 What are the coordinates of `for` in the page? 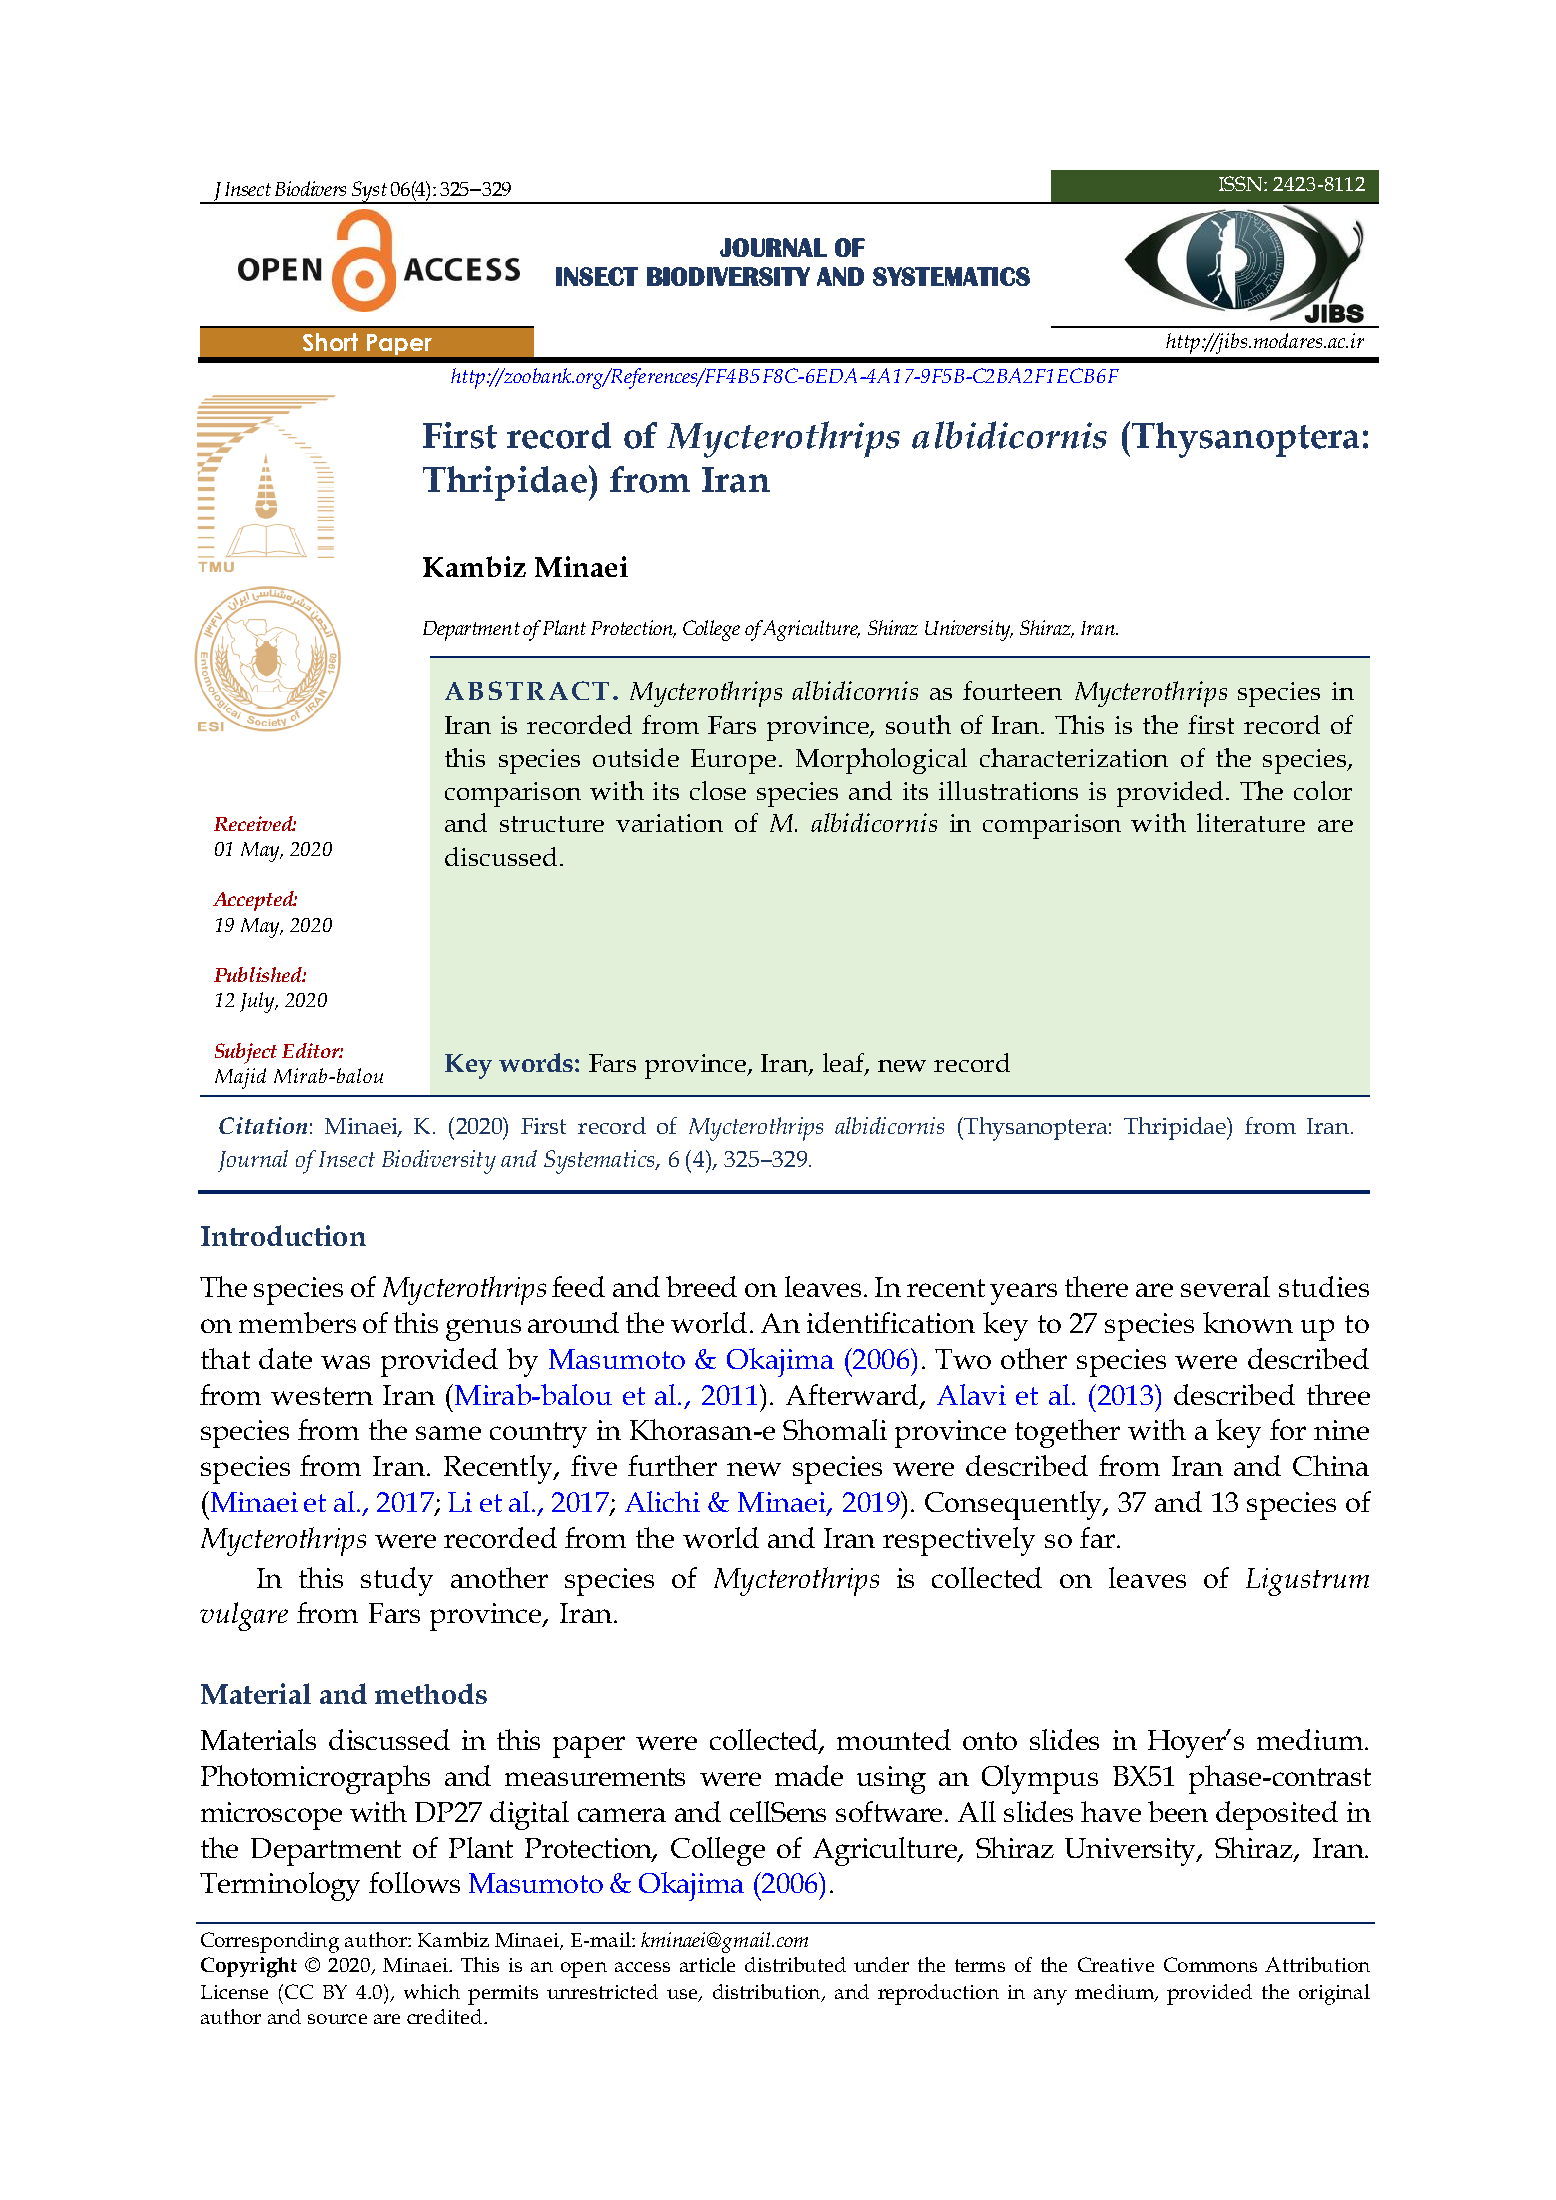 It's located at (1288, 1429).
